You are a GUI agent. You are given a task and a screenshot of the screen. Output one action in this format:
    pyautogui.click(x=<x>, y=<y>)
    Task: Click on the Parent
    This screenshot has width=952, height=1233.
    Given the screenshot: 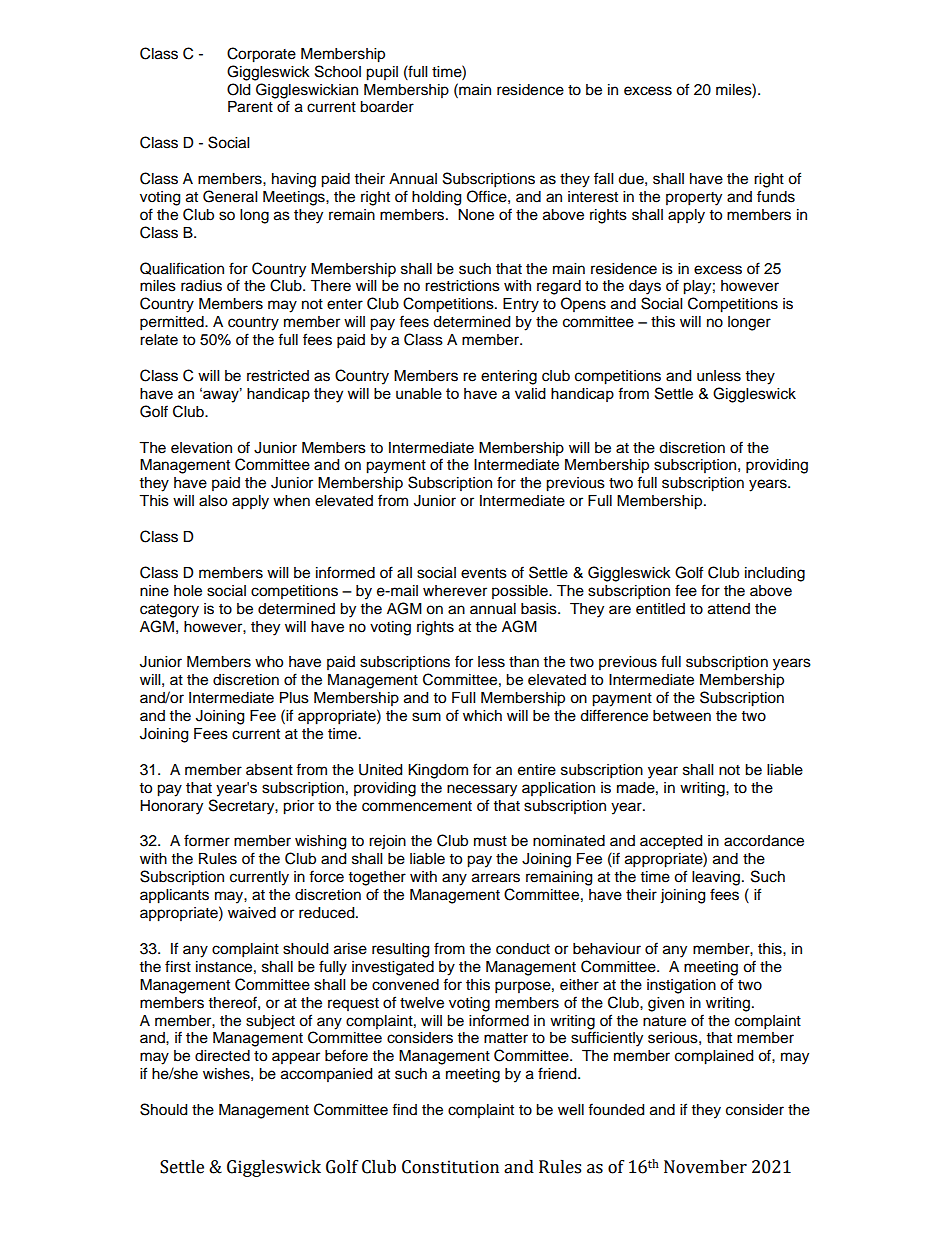 What is the action you would take?
    pyautogui.click(x=250, y=107)
